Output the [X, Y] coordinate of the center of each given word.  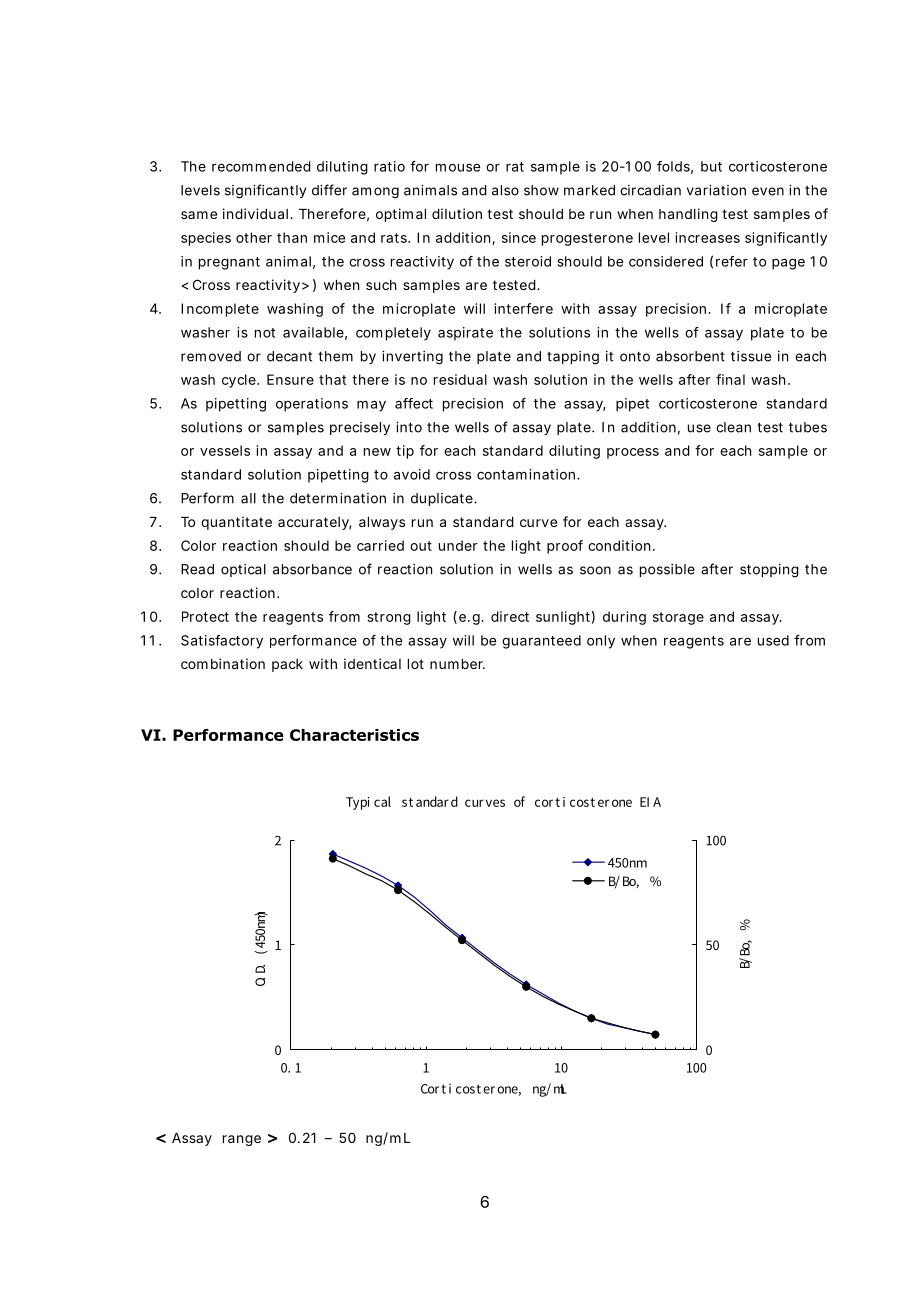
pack [287, 665]
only [601, 642]
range [242, 1140]
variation [716, 190]
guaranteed [541, 642]
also [505, 190]
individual [255, 213]
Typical [368, 803]
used [773, 640]
